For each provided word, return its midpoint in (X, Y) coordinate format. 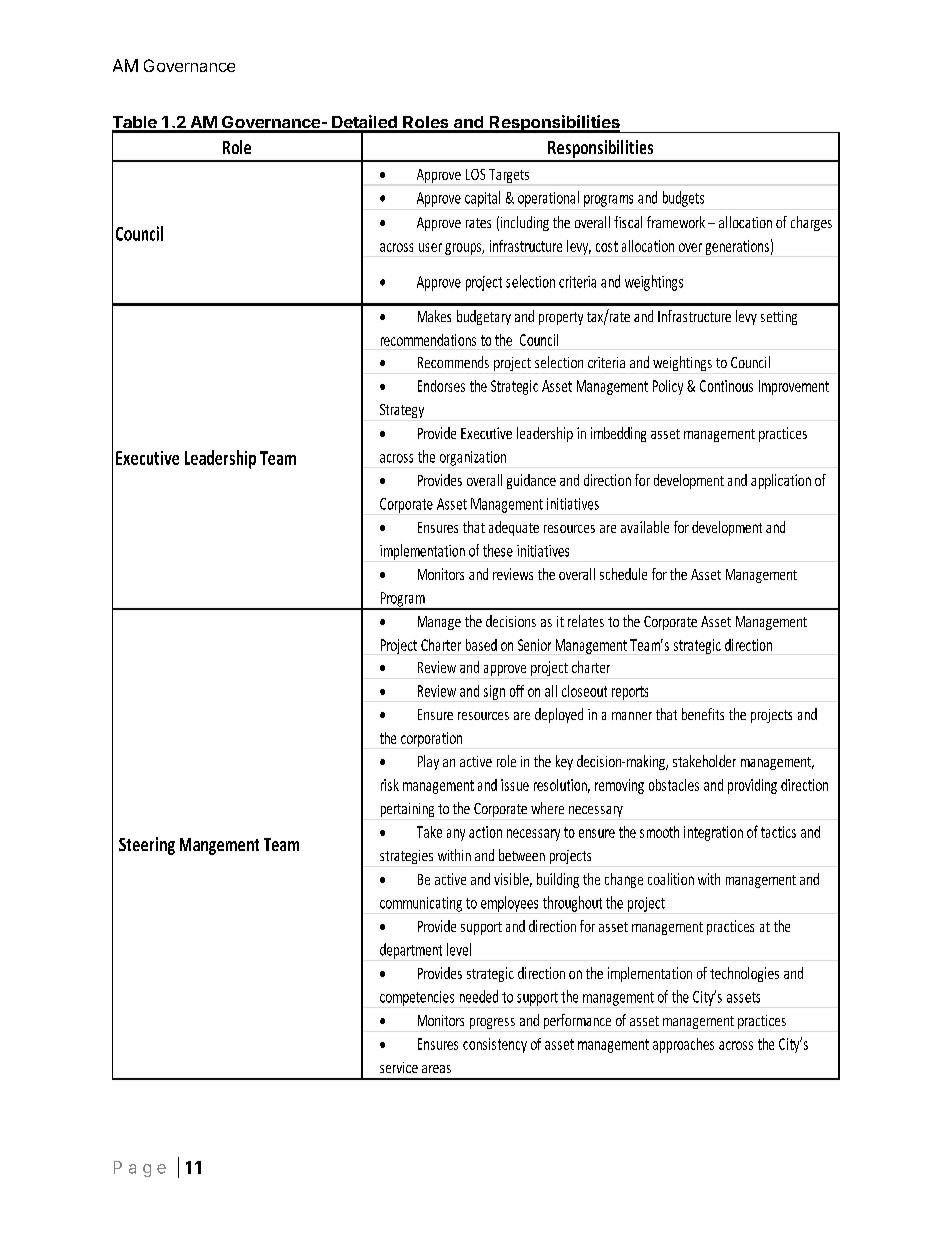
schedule (623, 574)
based (481, 645)
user (430, 247)
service (399, 1067)
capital (482, 199)
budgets (683, 199)
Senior (534, 645)
